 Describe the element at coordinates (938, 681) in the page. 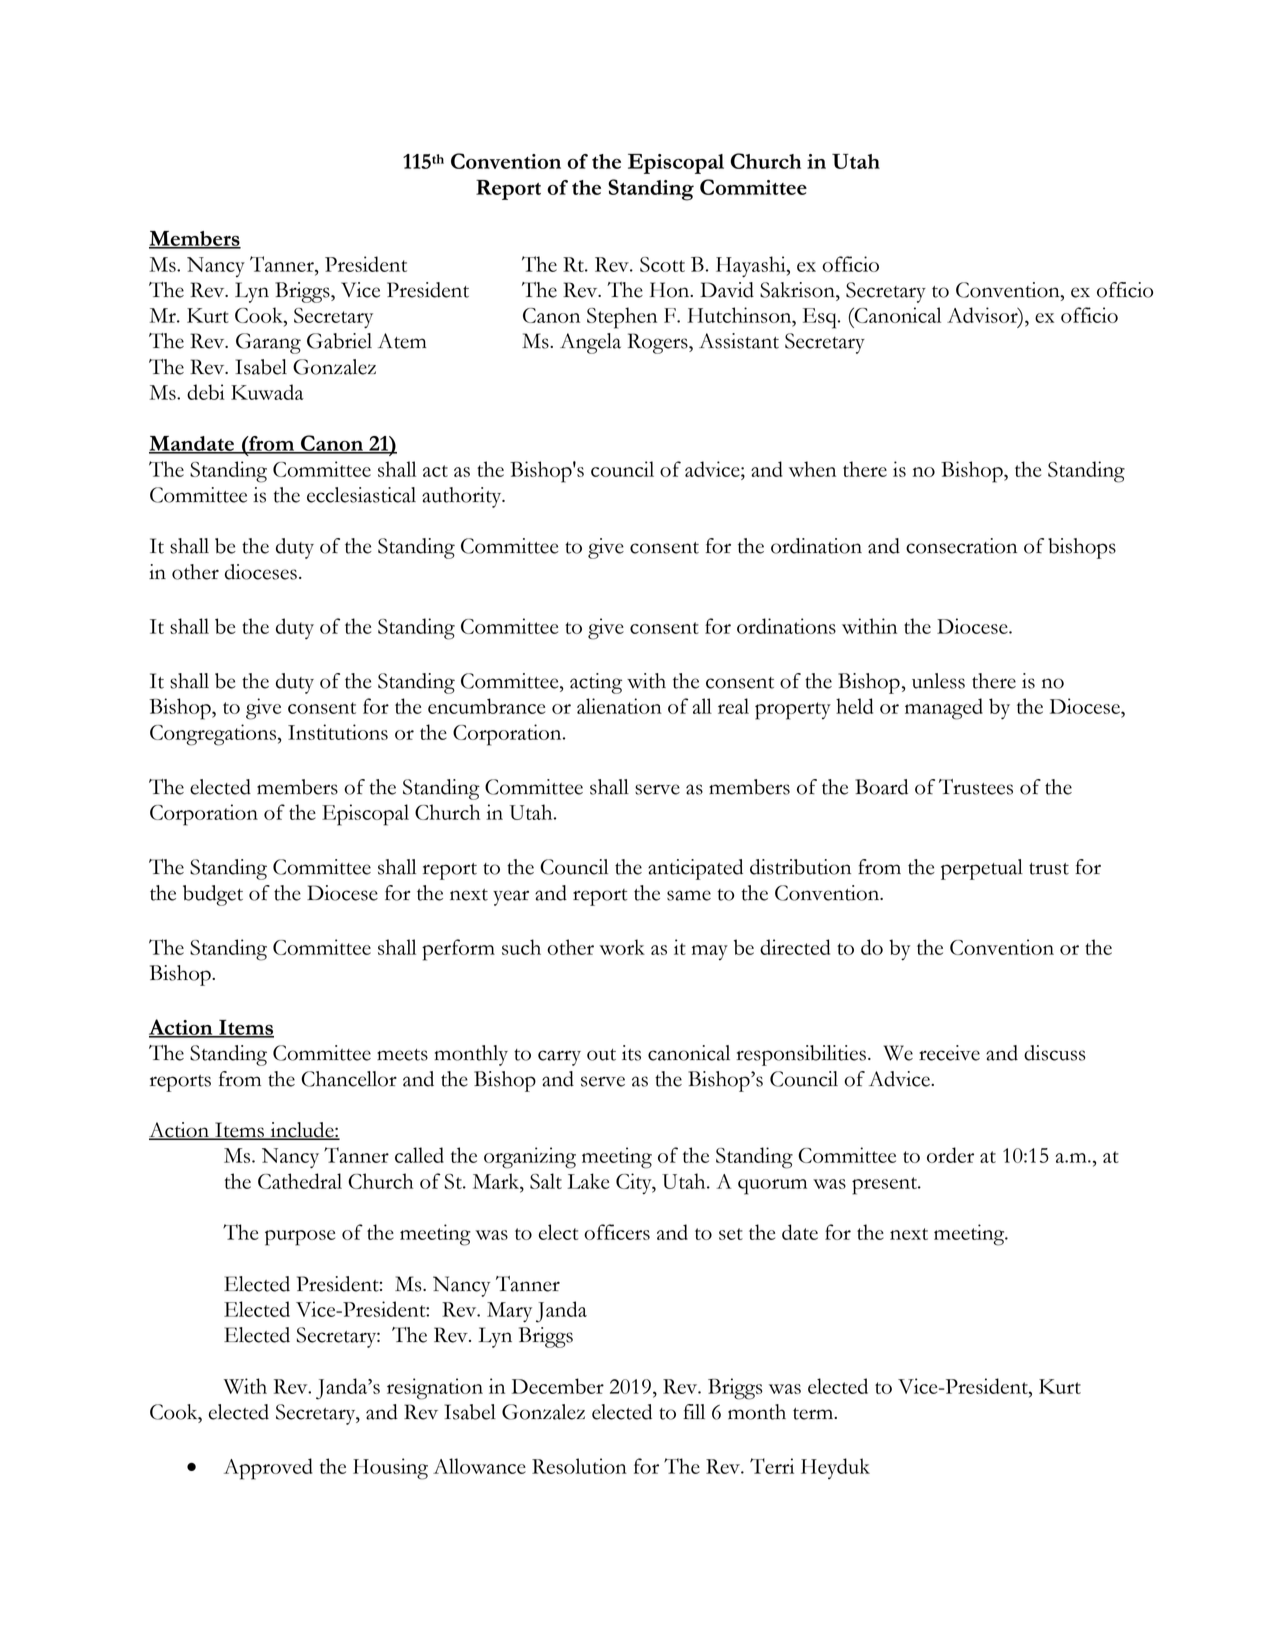

I see `unless` at that location.
